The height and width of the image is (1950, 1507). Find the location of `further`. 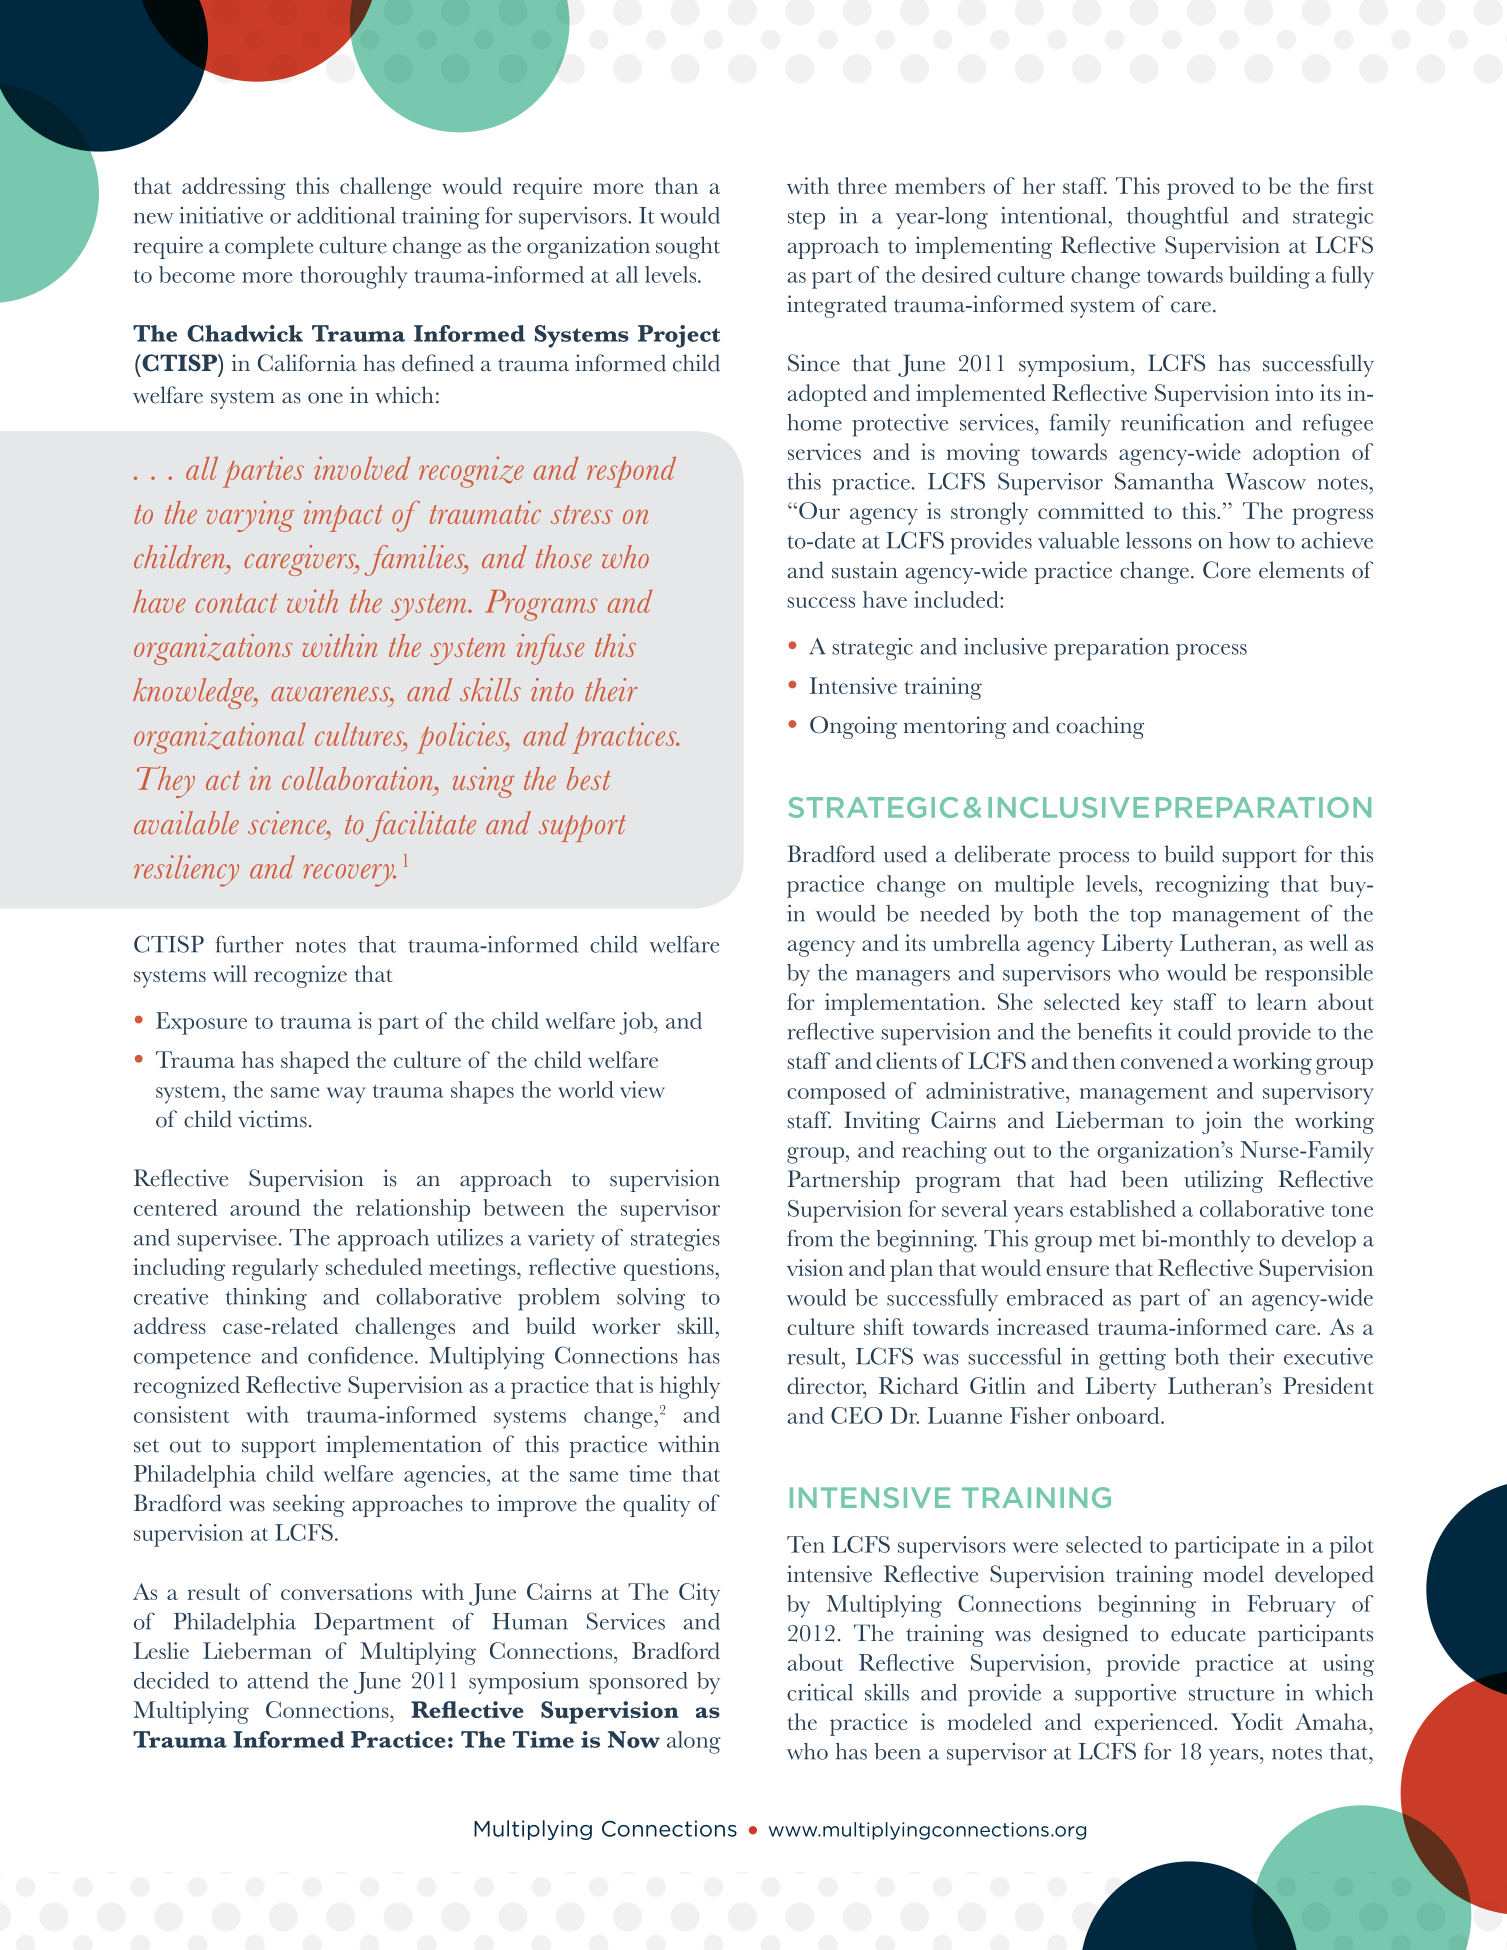

further is located at coordinates (249, 944).
